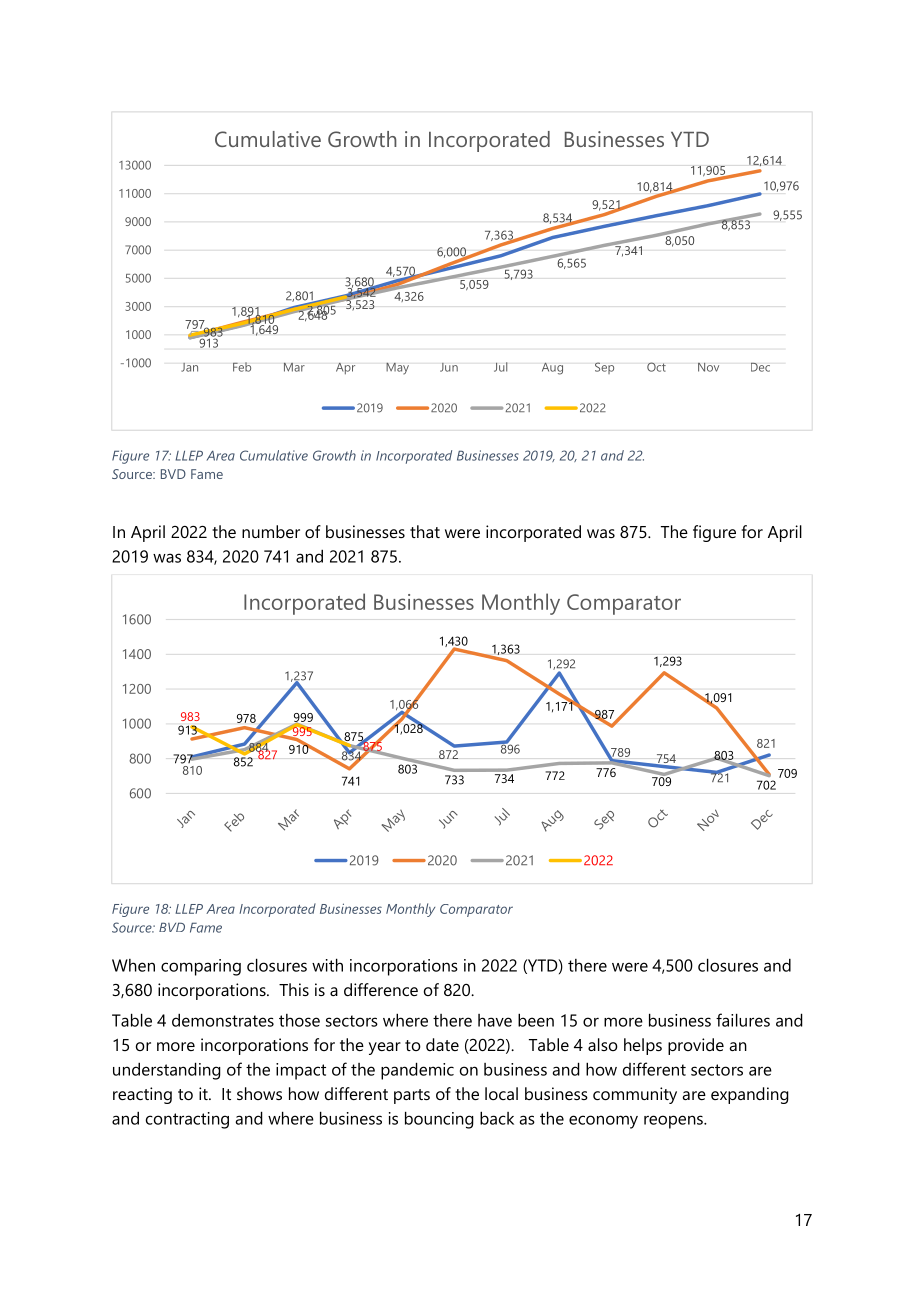 The width and height of the screenshot is (924, 1308). Describe the element at coordinates (271, 531) in the screenshot. I see `number` at that location.
